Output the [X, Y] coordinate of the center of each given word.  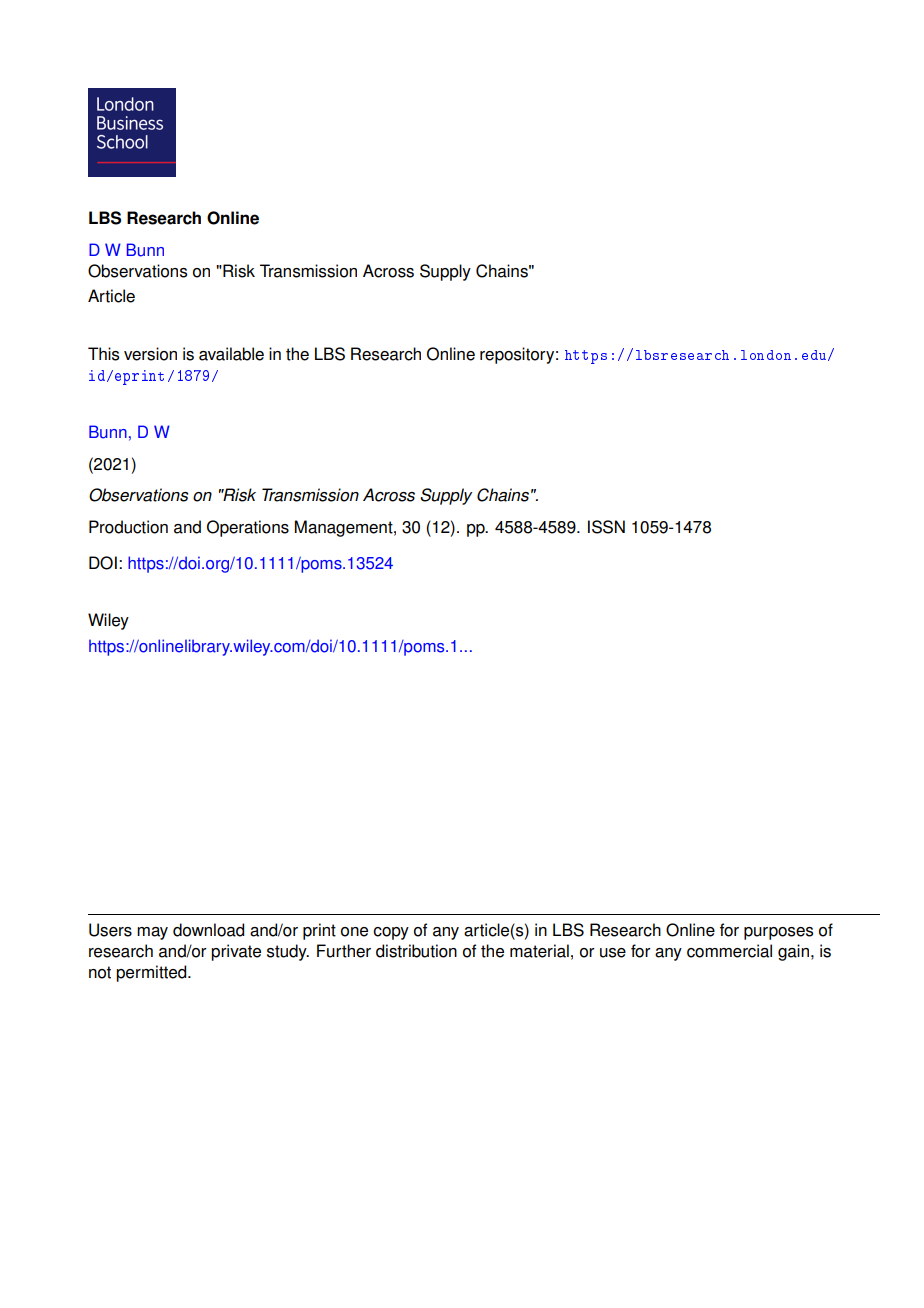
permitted [152, 973]
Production [128, 527]
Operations [248, 528]
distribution [416, 951]
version [150, 354]
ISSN [606, 527]
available [231, 354]
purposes [778, 933]
